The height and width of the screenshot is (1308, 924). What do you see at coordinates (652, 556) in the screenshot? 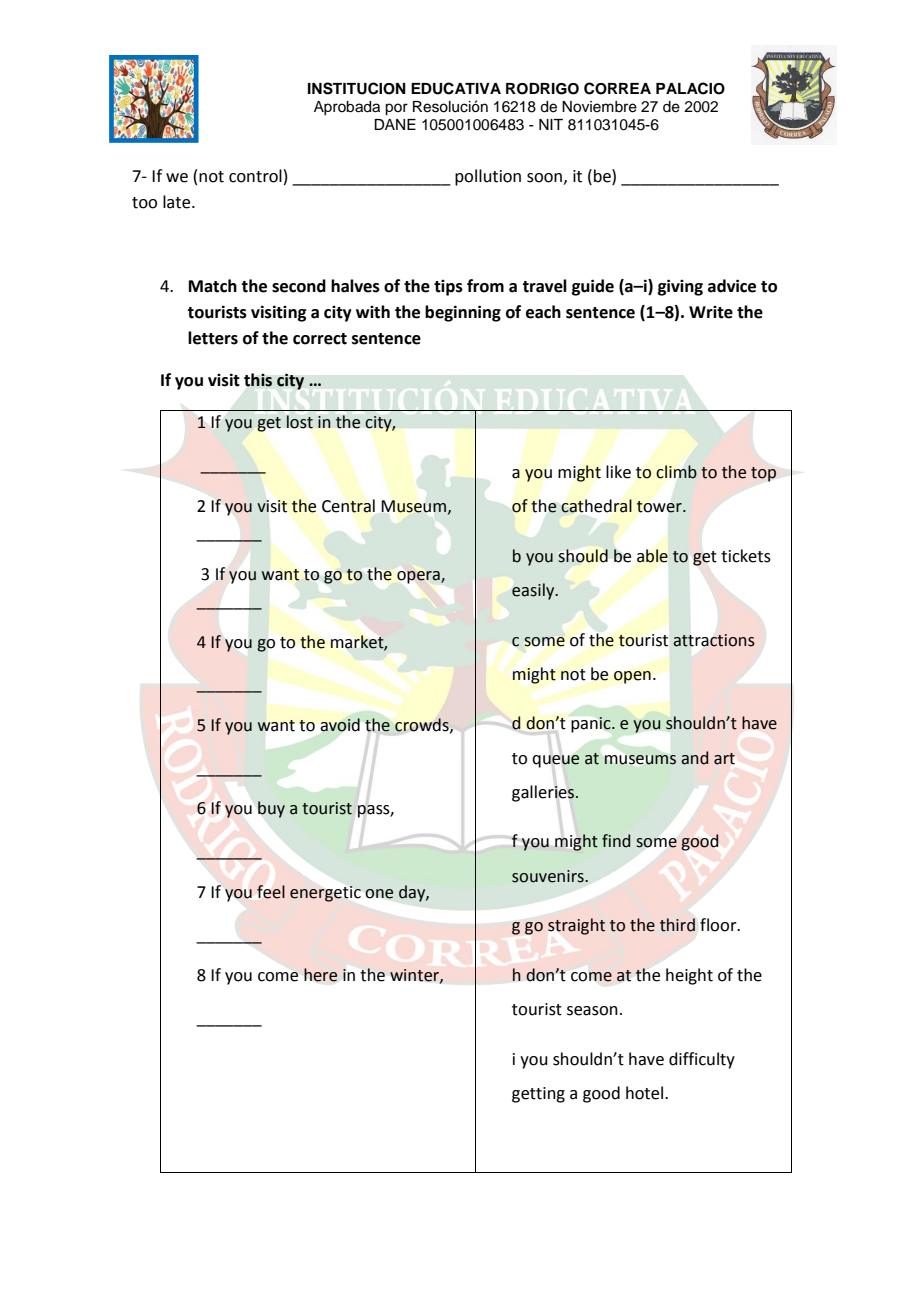
I see `able` at bounding box center [652, 556].
